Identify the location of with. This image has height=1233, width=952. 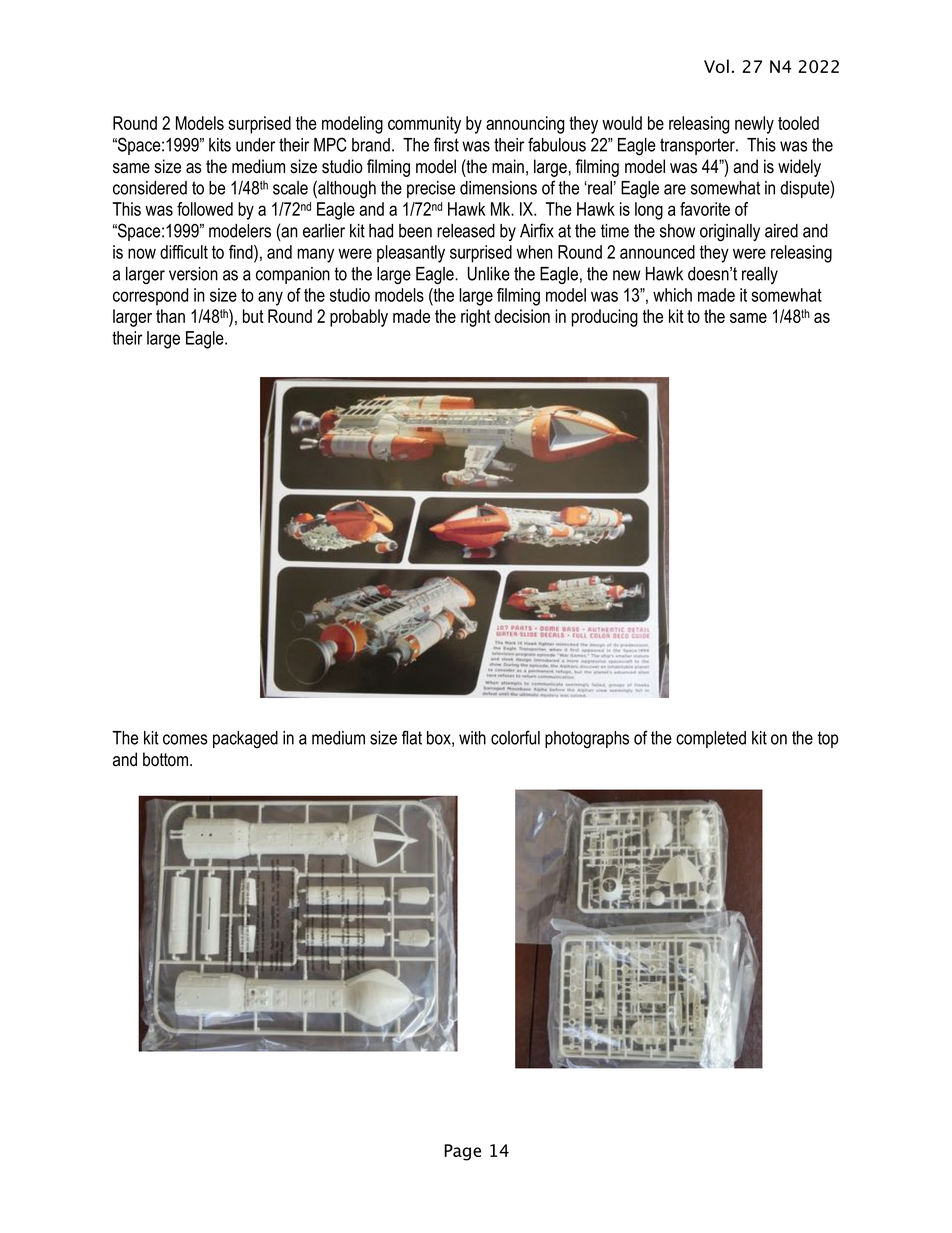
(472, 738).
